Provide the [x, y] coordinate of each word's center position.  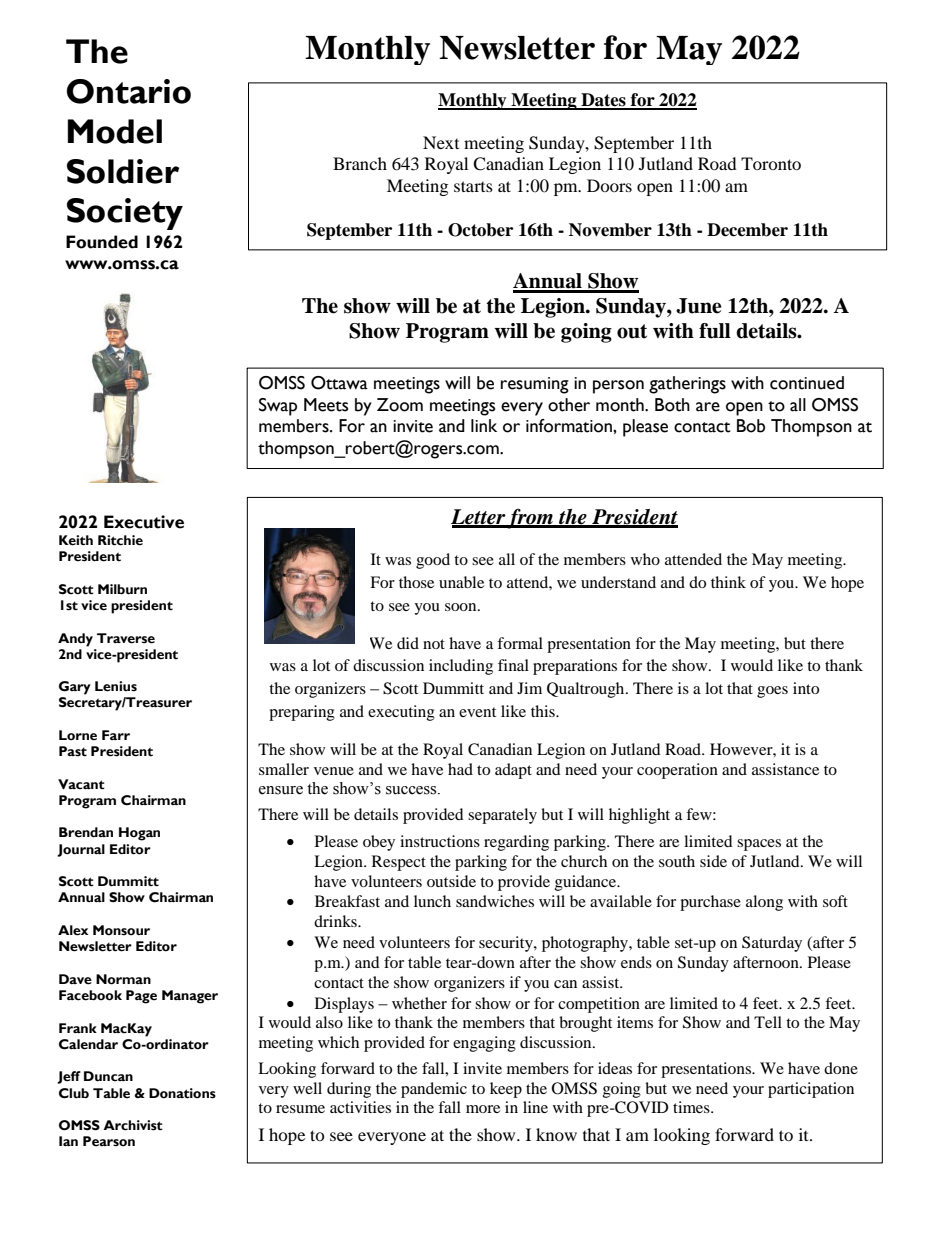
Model [115, 131]
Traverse [126, 638]
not [434, 644]
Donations [182, 1093]
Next [441, 142]
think [728, 582]
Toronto [771, 163]
